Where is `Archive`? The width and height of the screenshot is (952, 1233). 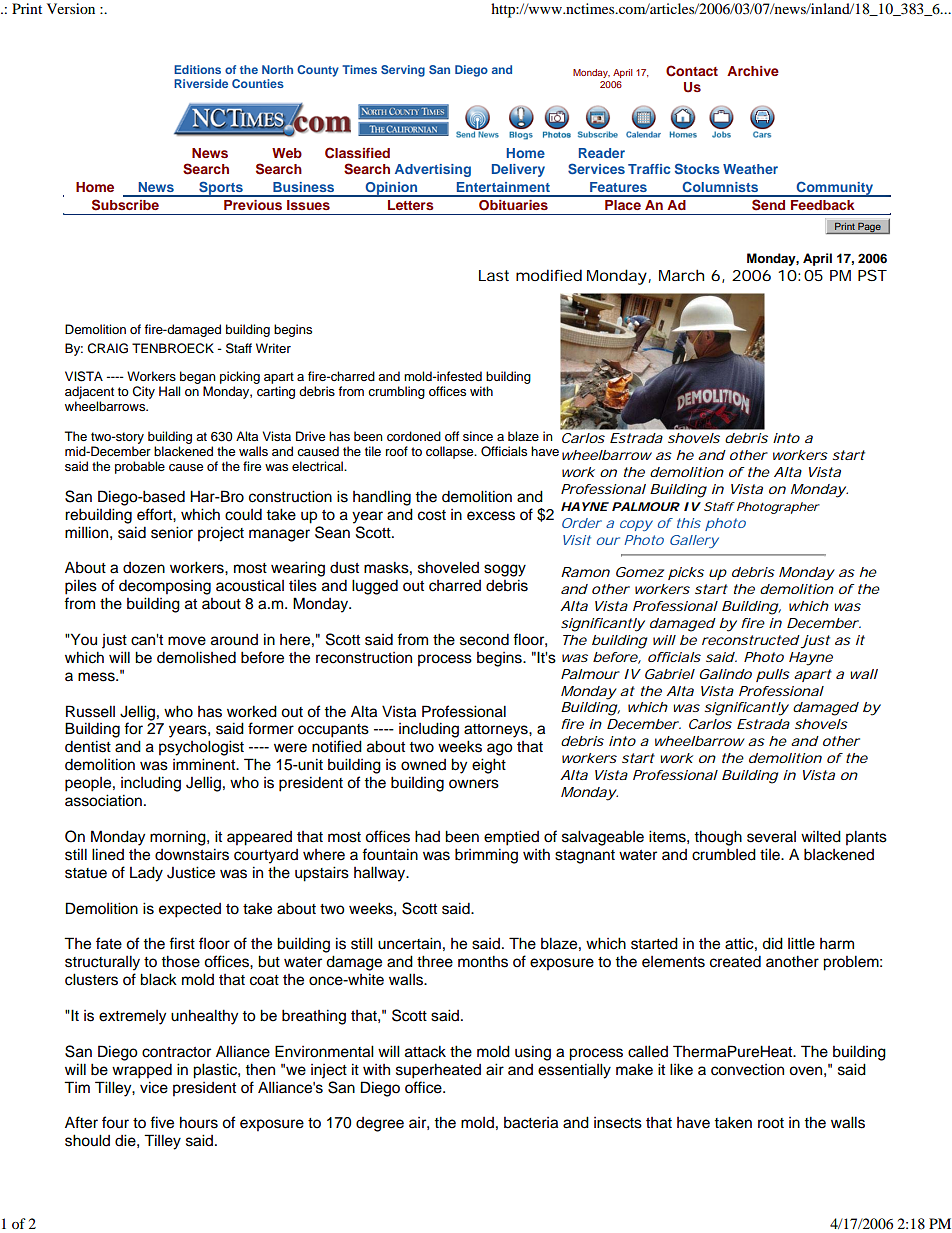 Archive is located at coordinates (753, 71).
